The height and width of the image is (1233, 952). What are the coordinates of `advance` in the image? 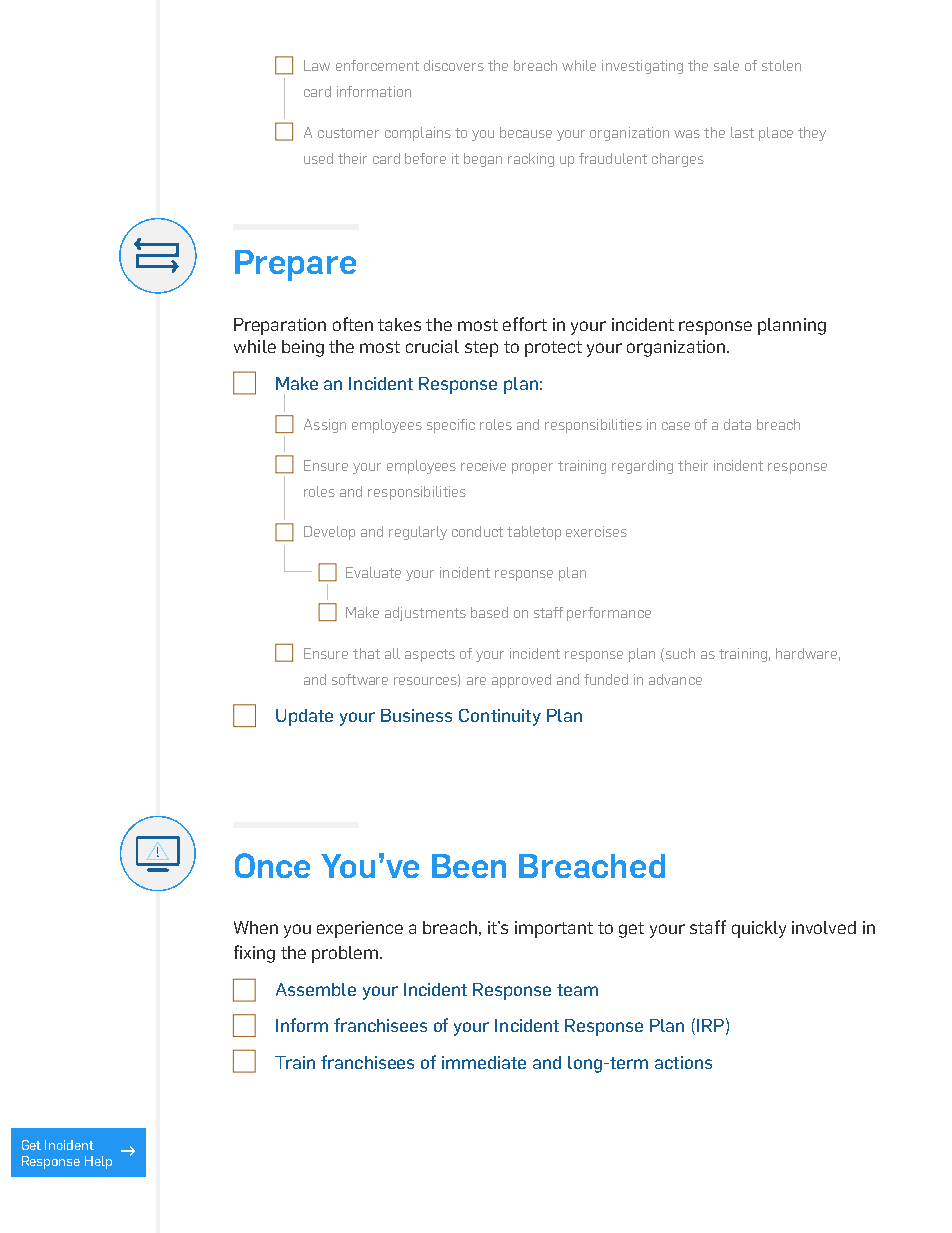 It's located at (675, 679).
